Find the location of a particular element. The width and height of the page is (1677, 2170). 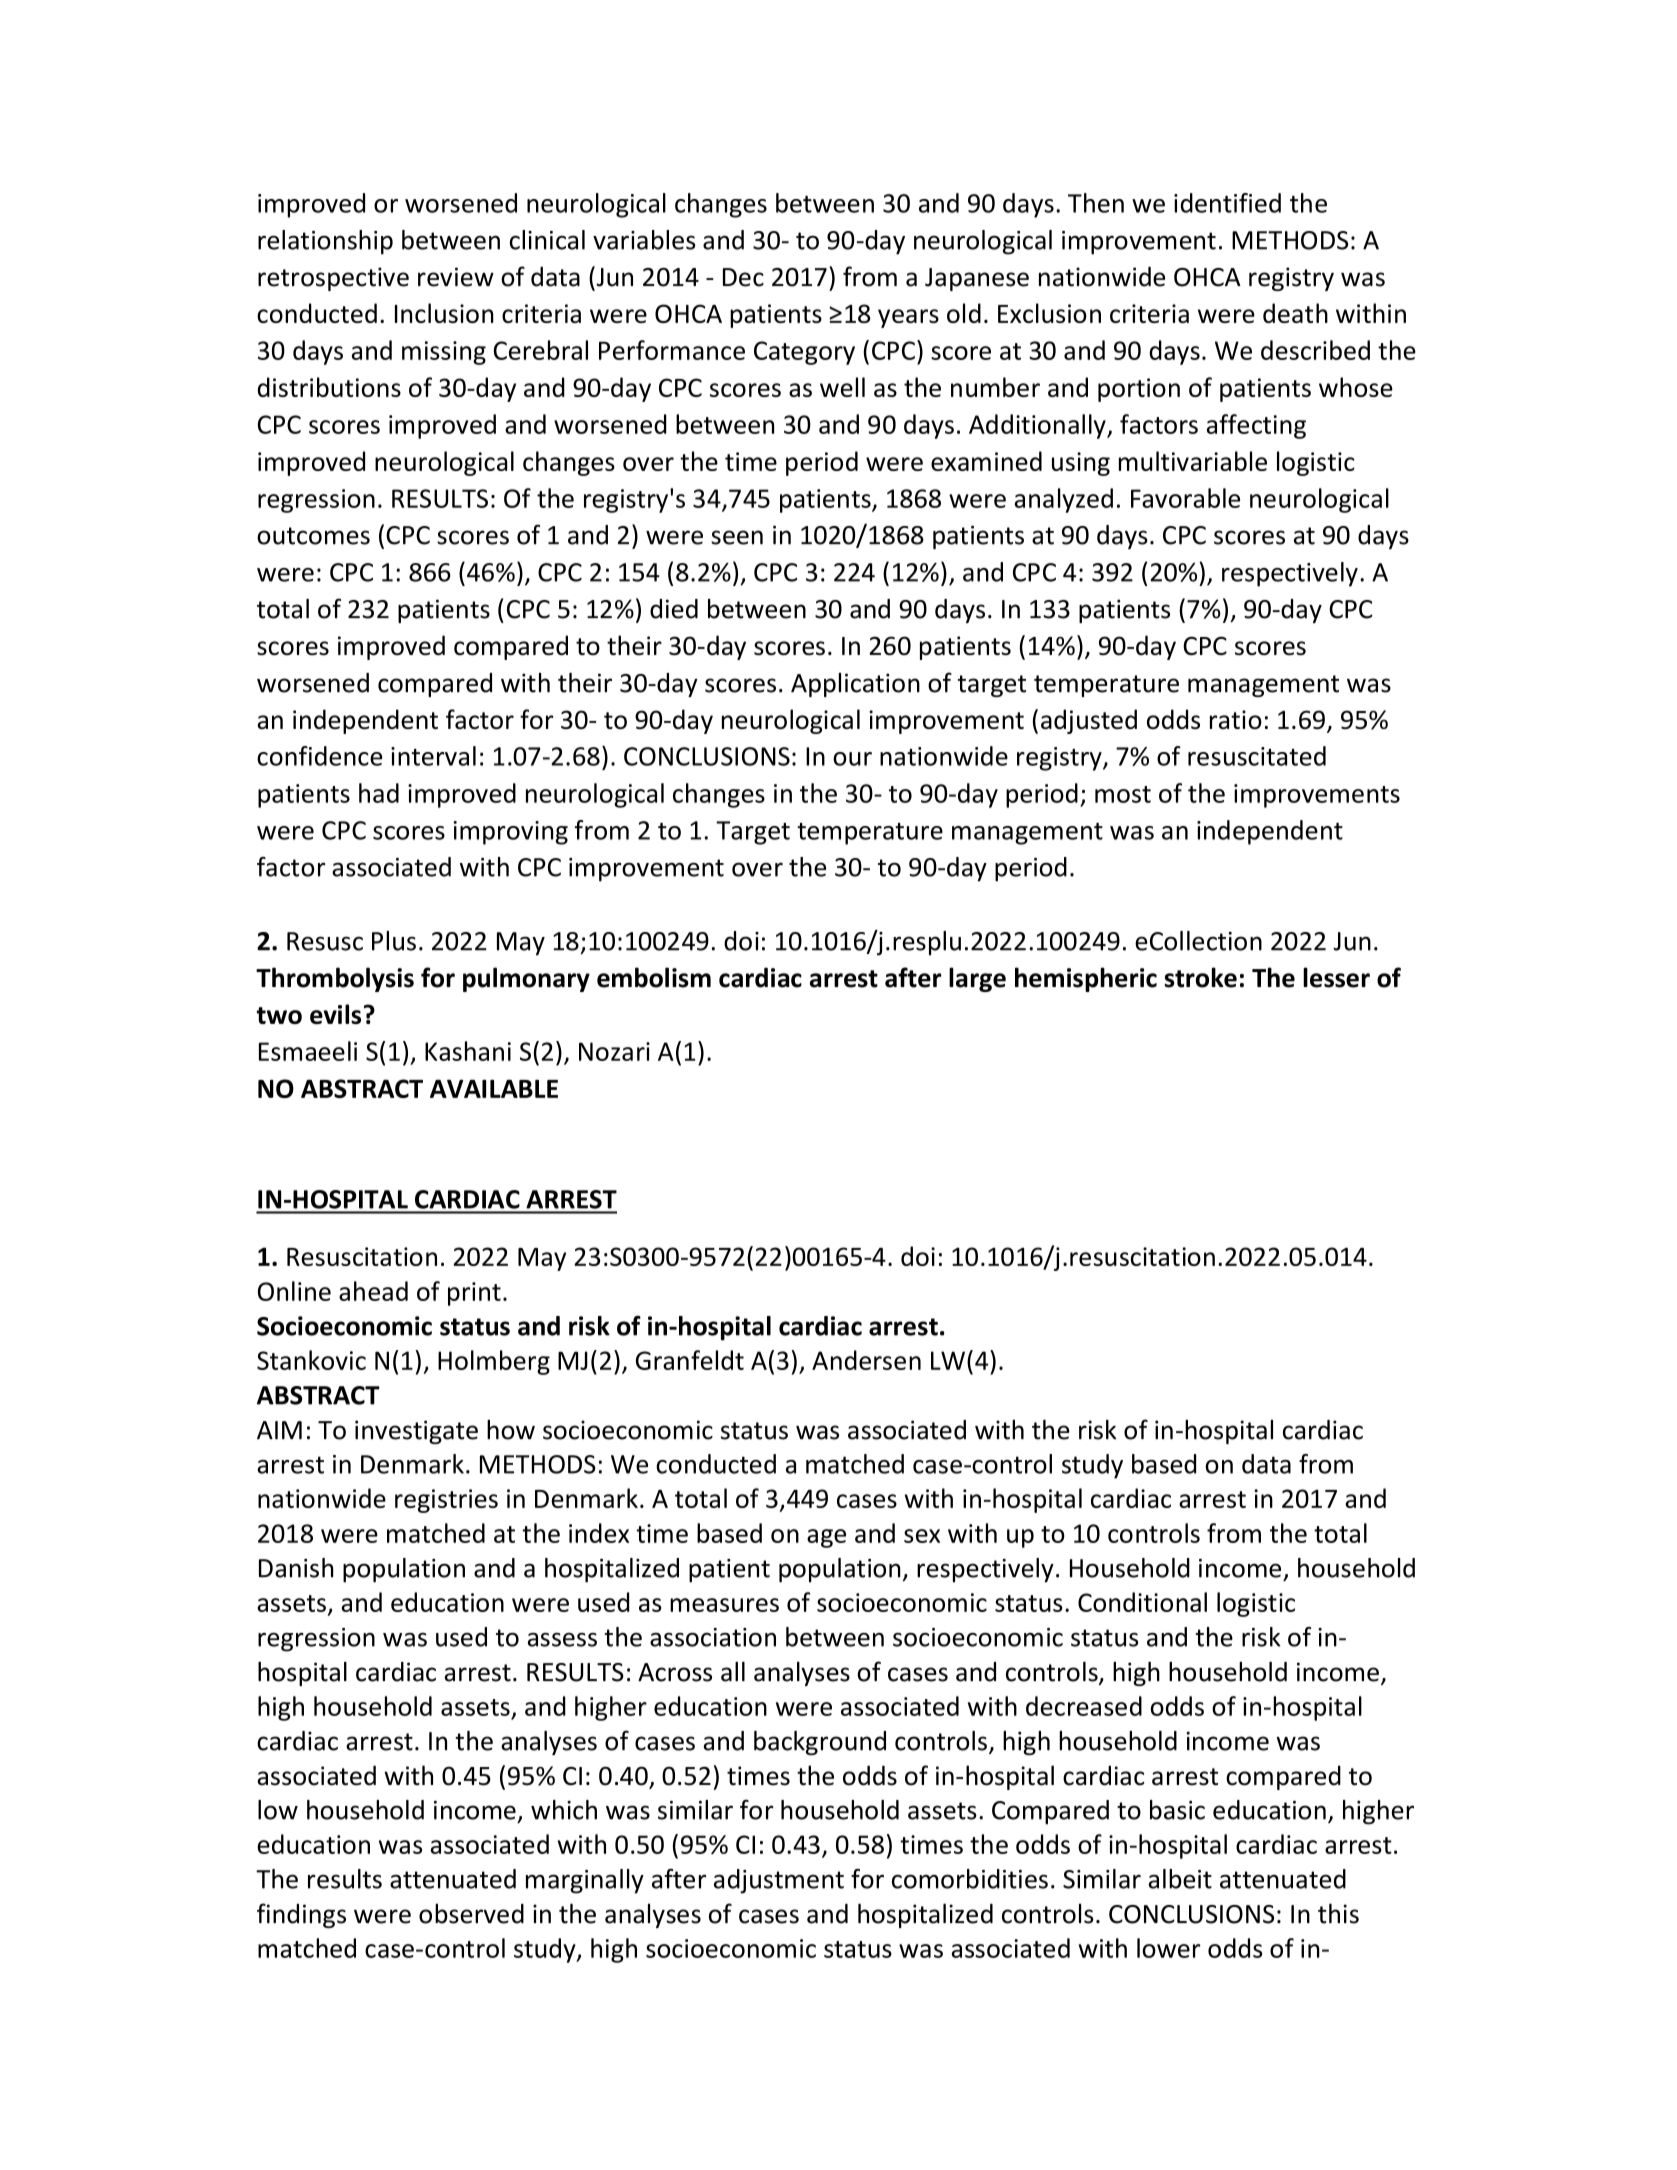

years is located at coordinates (908, 318).
